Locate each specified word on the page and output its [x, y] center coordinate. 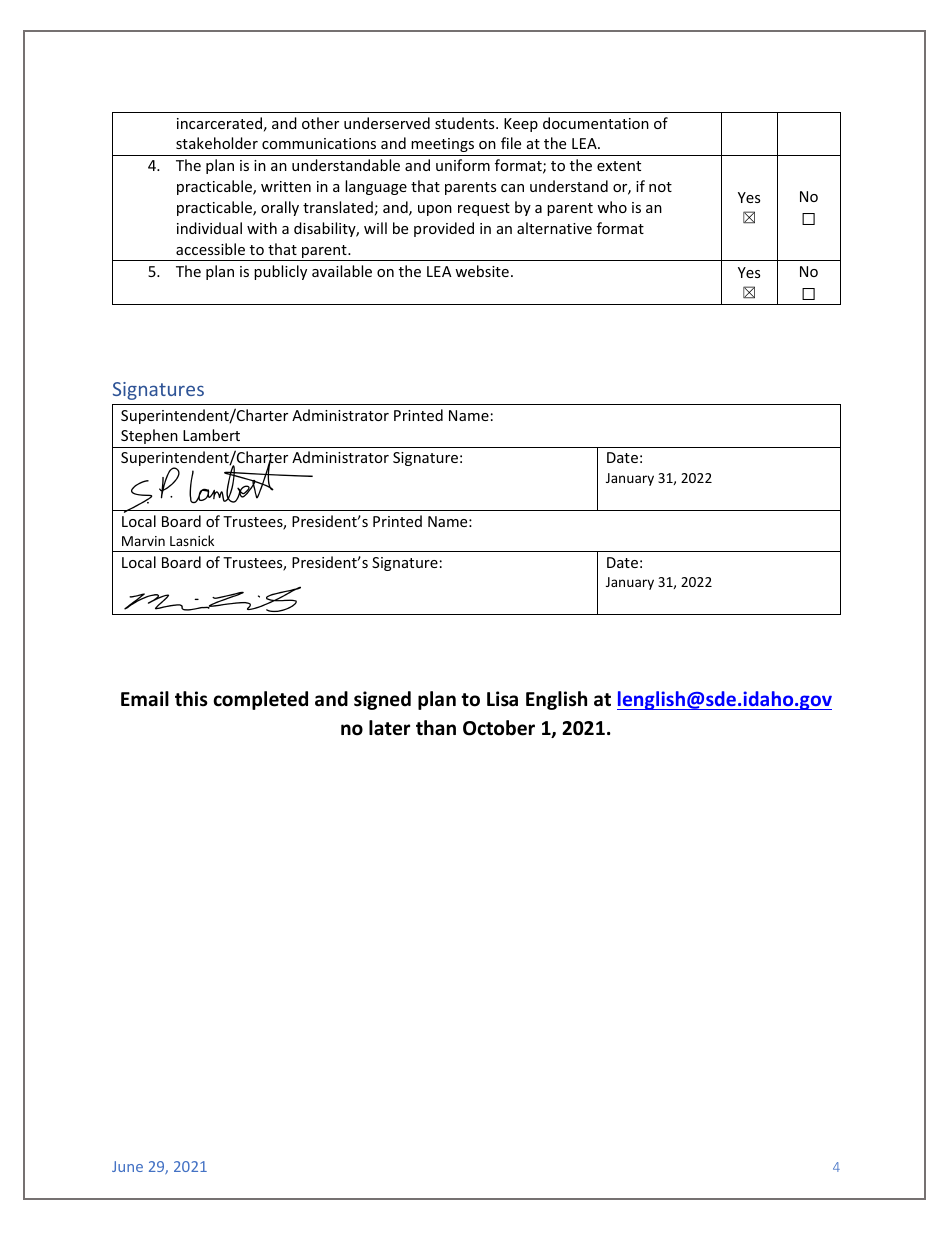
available [342, 271]
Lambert [211, 435]
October [499, 728]
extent [619, 166]
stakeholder [217, 143]
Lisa [502, 699]
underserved [387, 123]
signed [382, 700]
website [482, 271]
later [389, 728]
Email [145, 699]
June [127, 1166]
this [191, 699]
